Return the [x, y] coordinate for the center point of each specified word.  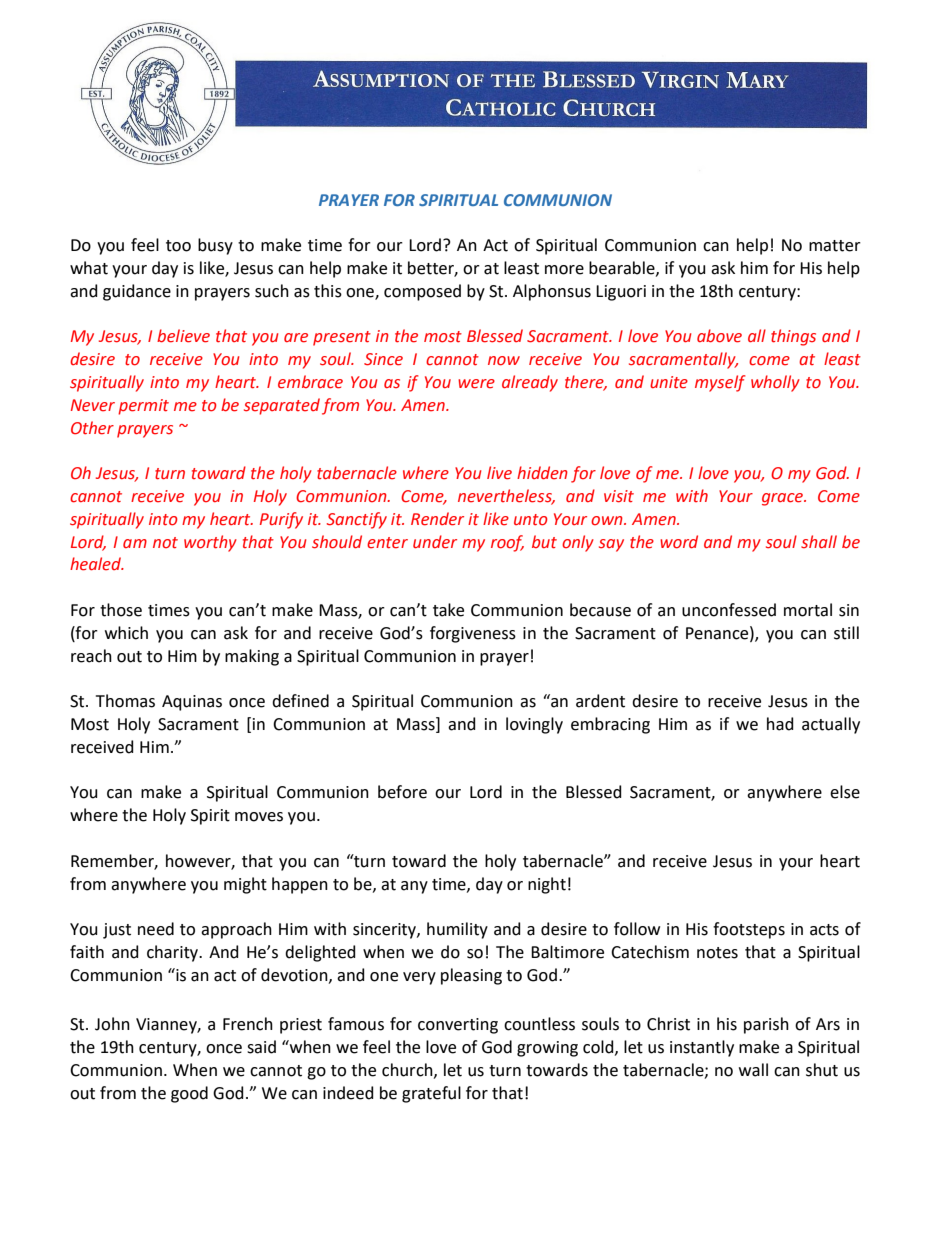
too [178, 246]
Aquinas [192, 703]
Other [92, 428]
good [189, 1094]
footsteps [749, 930]
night [547, 885]
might [245, 885]
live [499, 473]
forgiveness [473, 634]
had [780, 724]
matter [835, 246]
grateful [431, 1094]
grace [783, 499]
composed [422, 292]
